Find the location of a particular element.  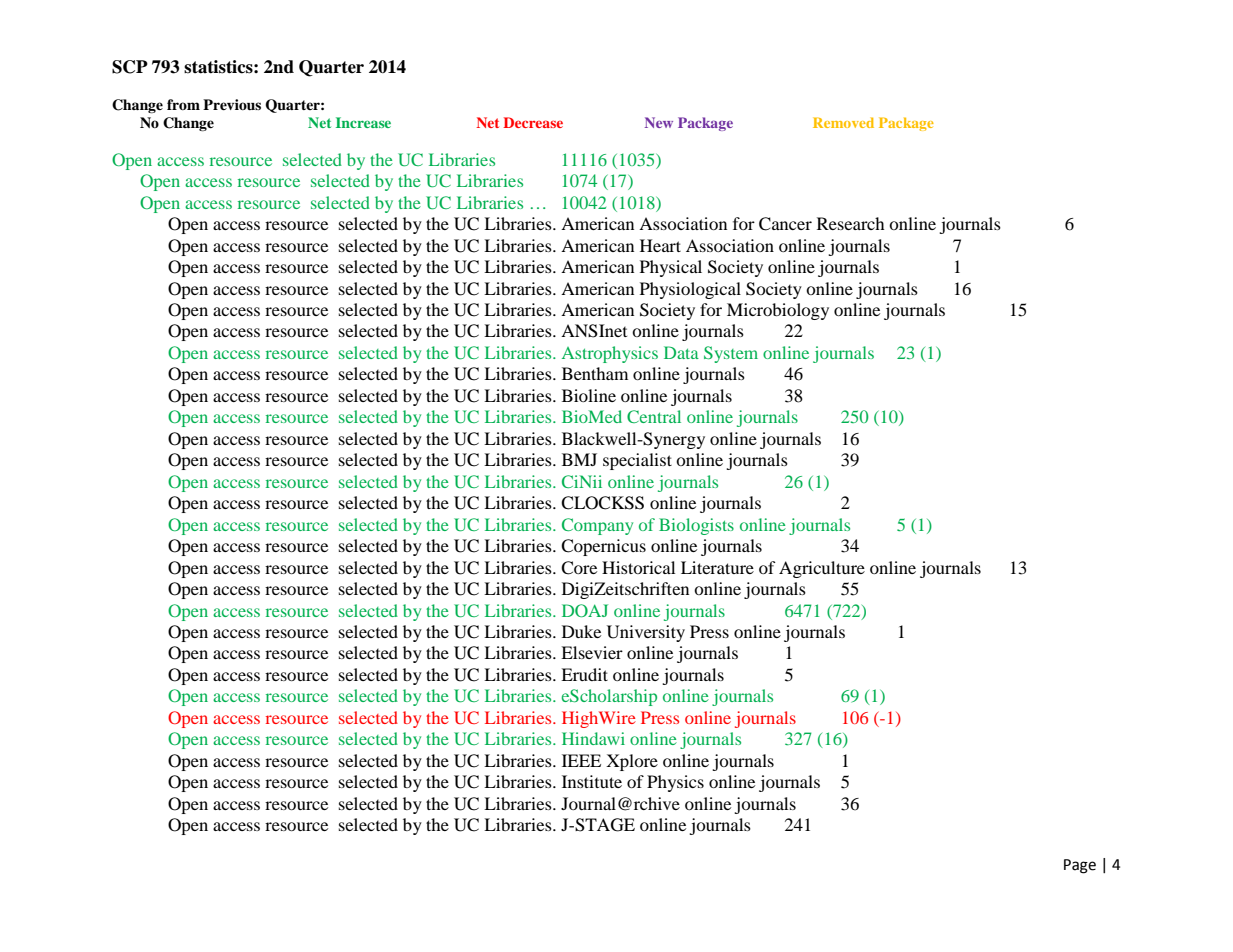

Agriculture is located at coordinates (822, 569).
